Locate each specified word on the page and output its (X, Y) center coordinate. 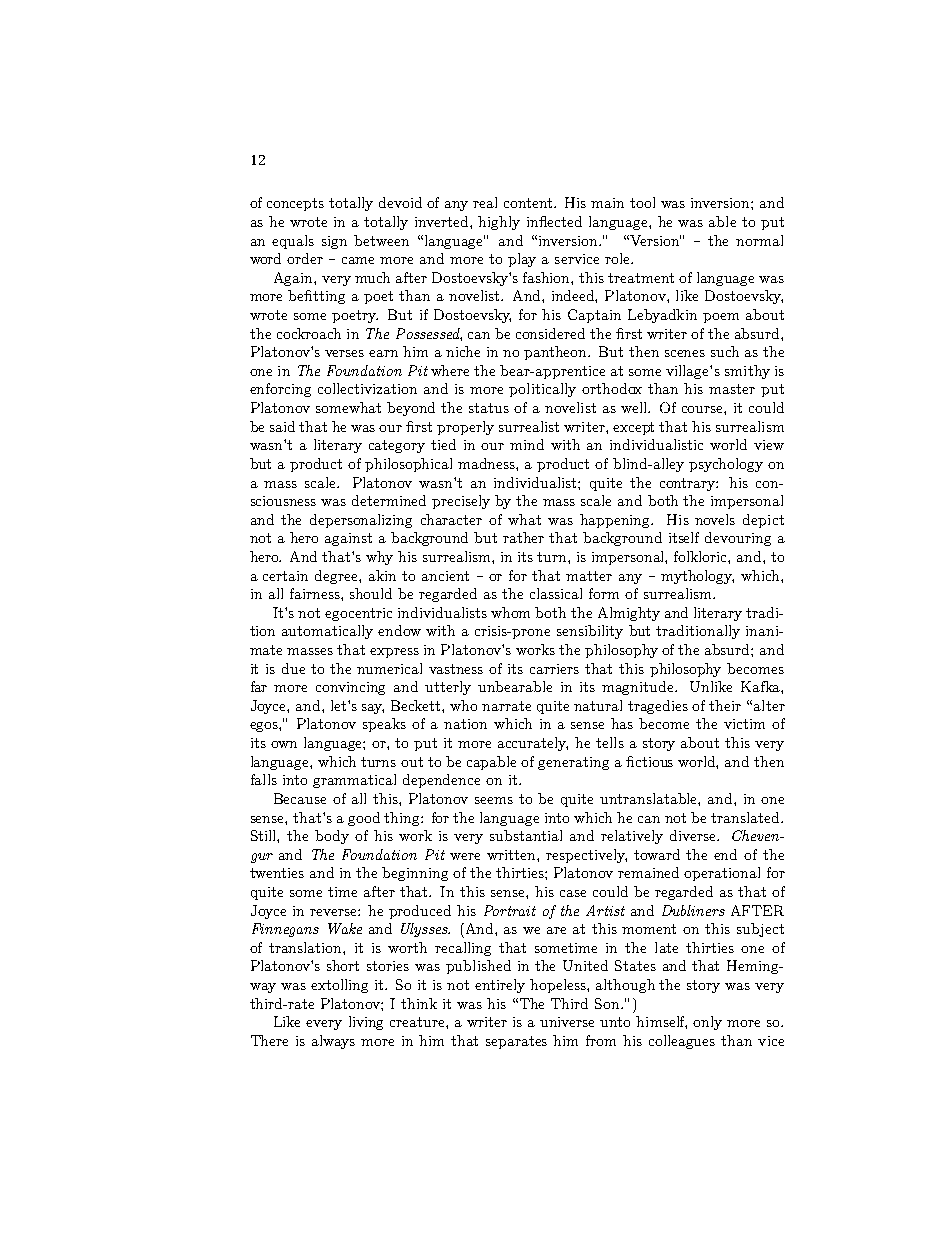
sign (334, 242)
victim (744, 724)
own (284, 744)
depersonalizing (361, 521)
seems (494, 800)
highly (499, 223)
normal (759, 240)
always (333, 1042)
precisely (461, 502)
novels (715, 519)
